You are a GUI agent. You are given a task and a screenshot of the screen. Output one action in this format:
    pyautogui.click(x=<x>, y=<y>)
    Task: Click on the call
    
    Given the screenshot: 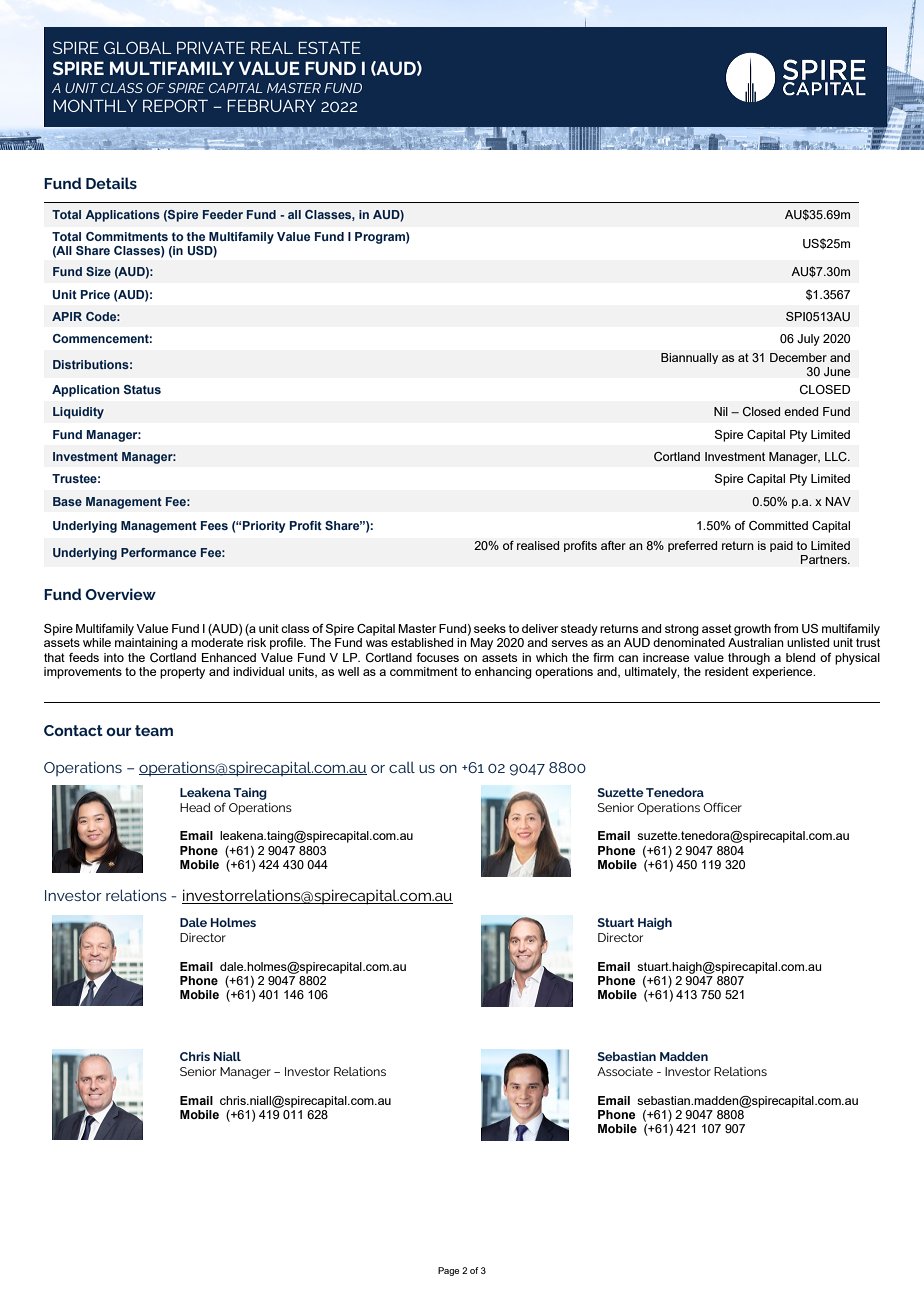 What is the action you would take?
    pyautogui.click(x=402, y=767)
